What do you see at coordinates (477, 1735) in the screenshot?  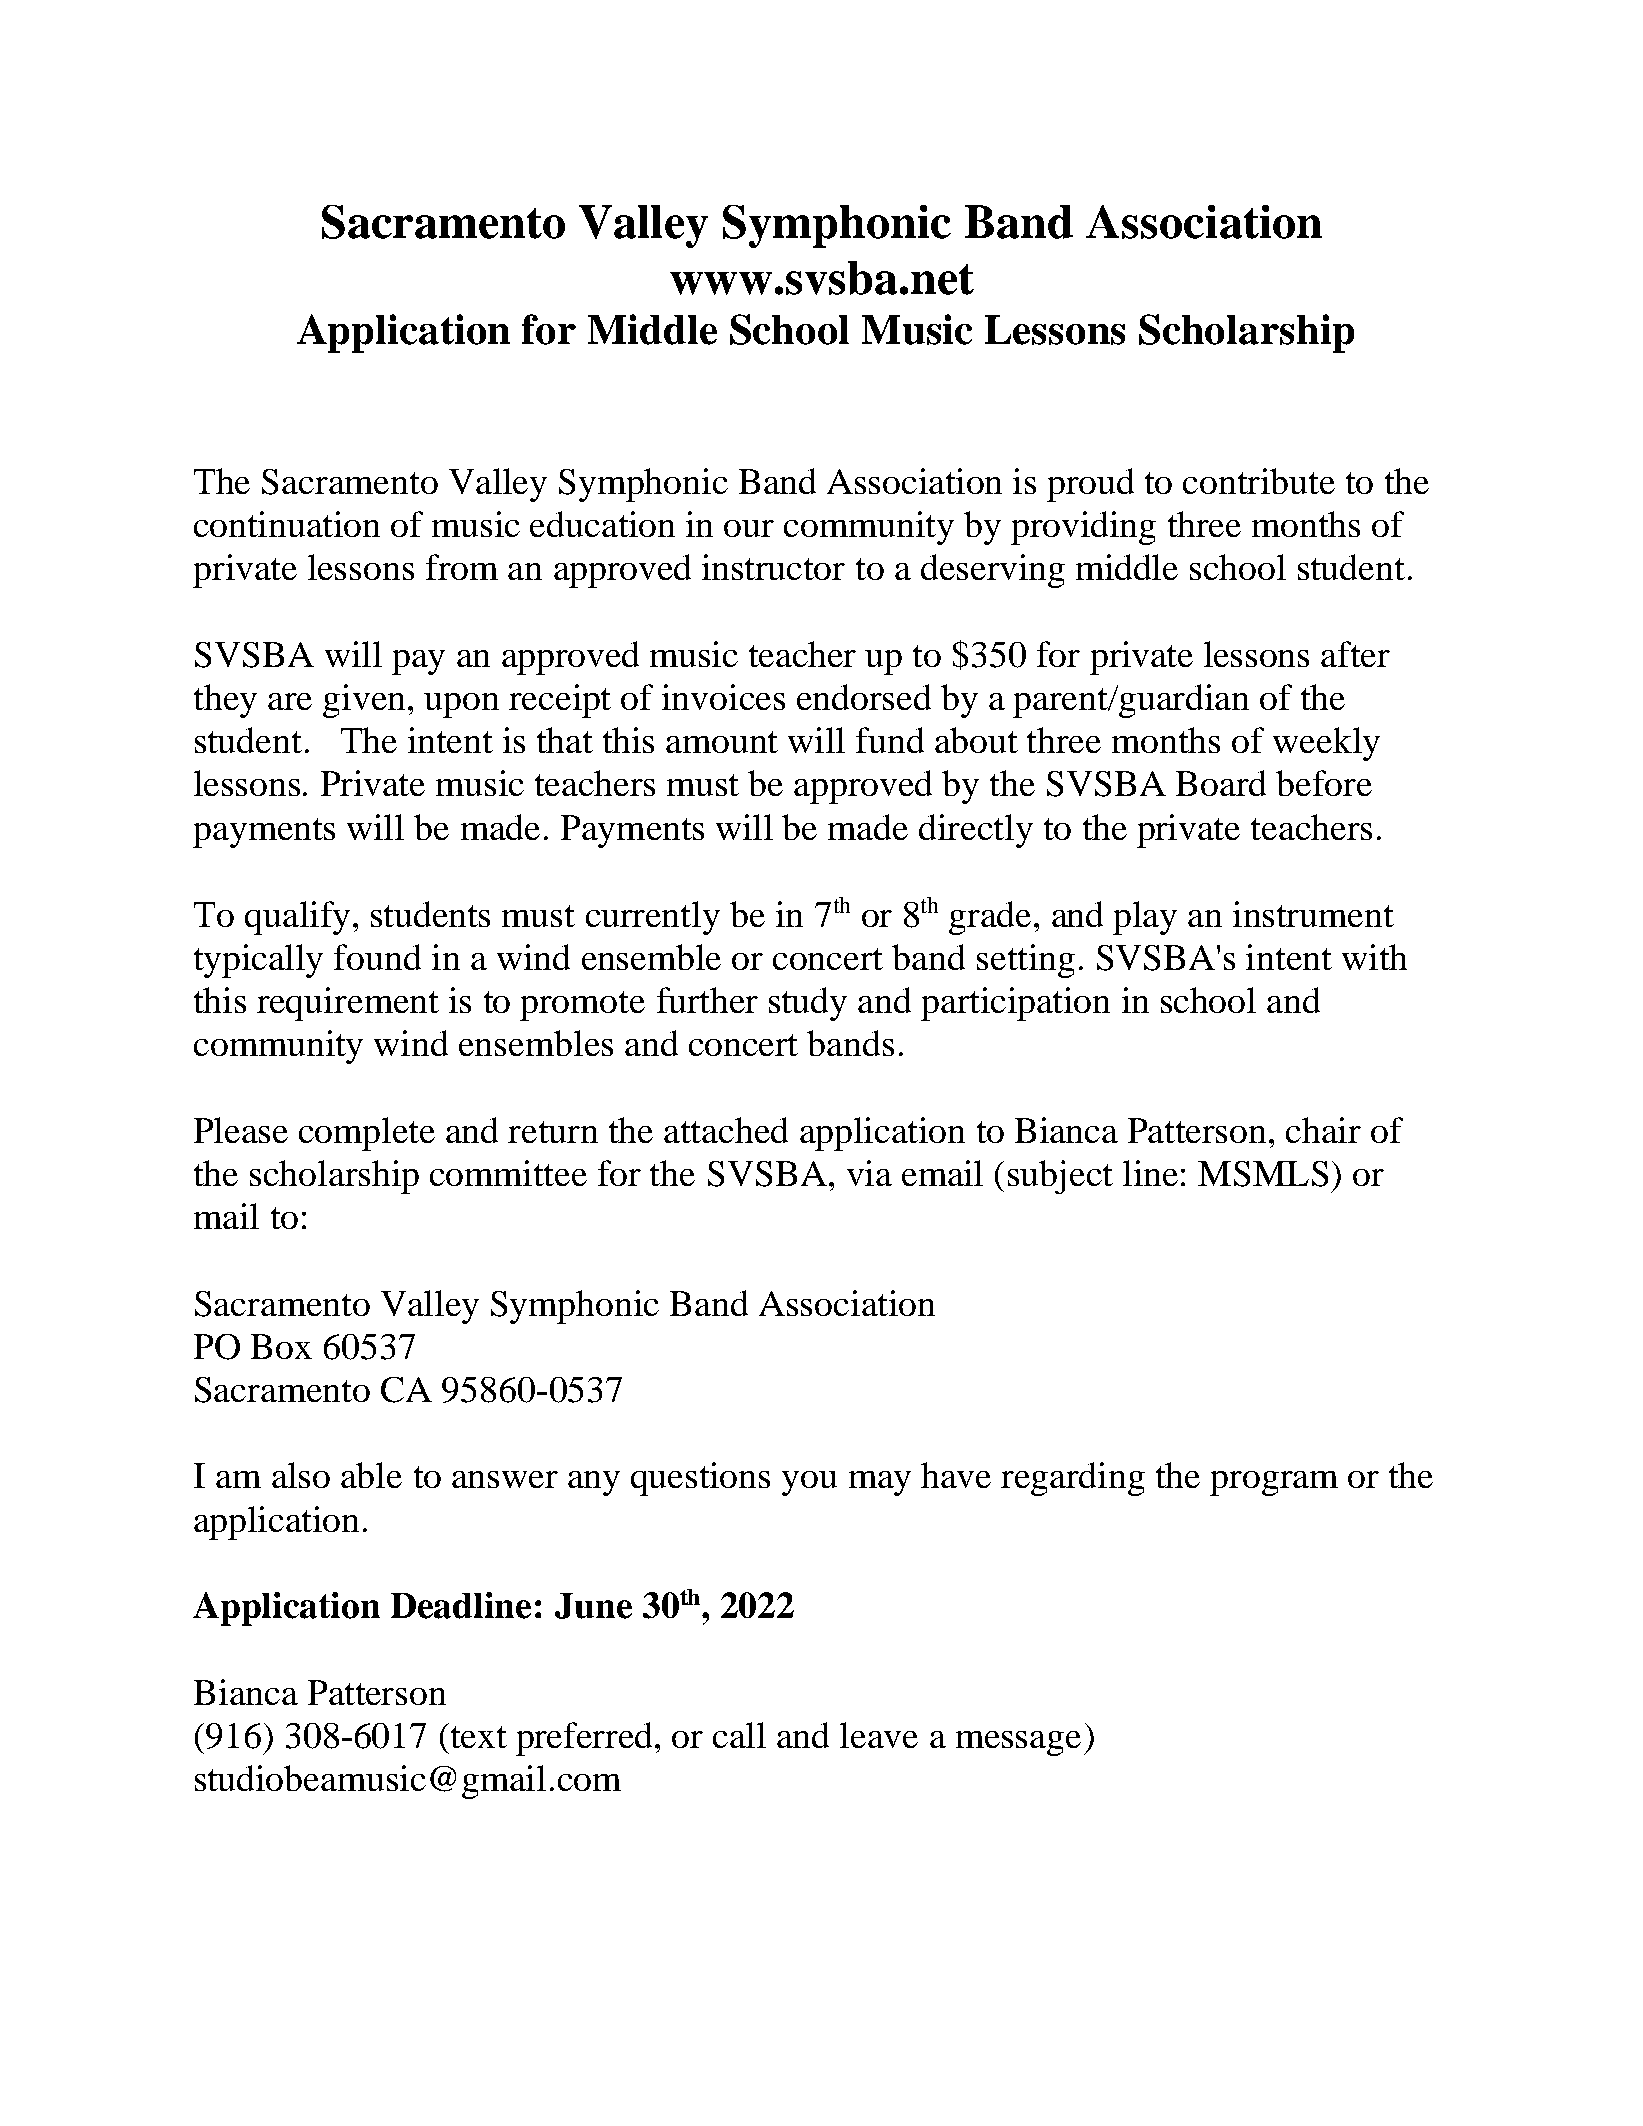 I see `text` at bounding box center [477, 1735].
